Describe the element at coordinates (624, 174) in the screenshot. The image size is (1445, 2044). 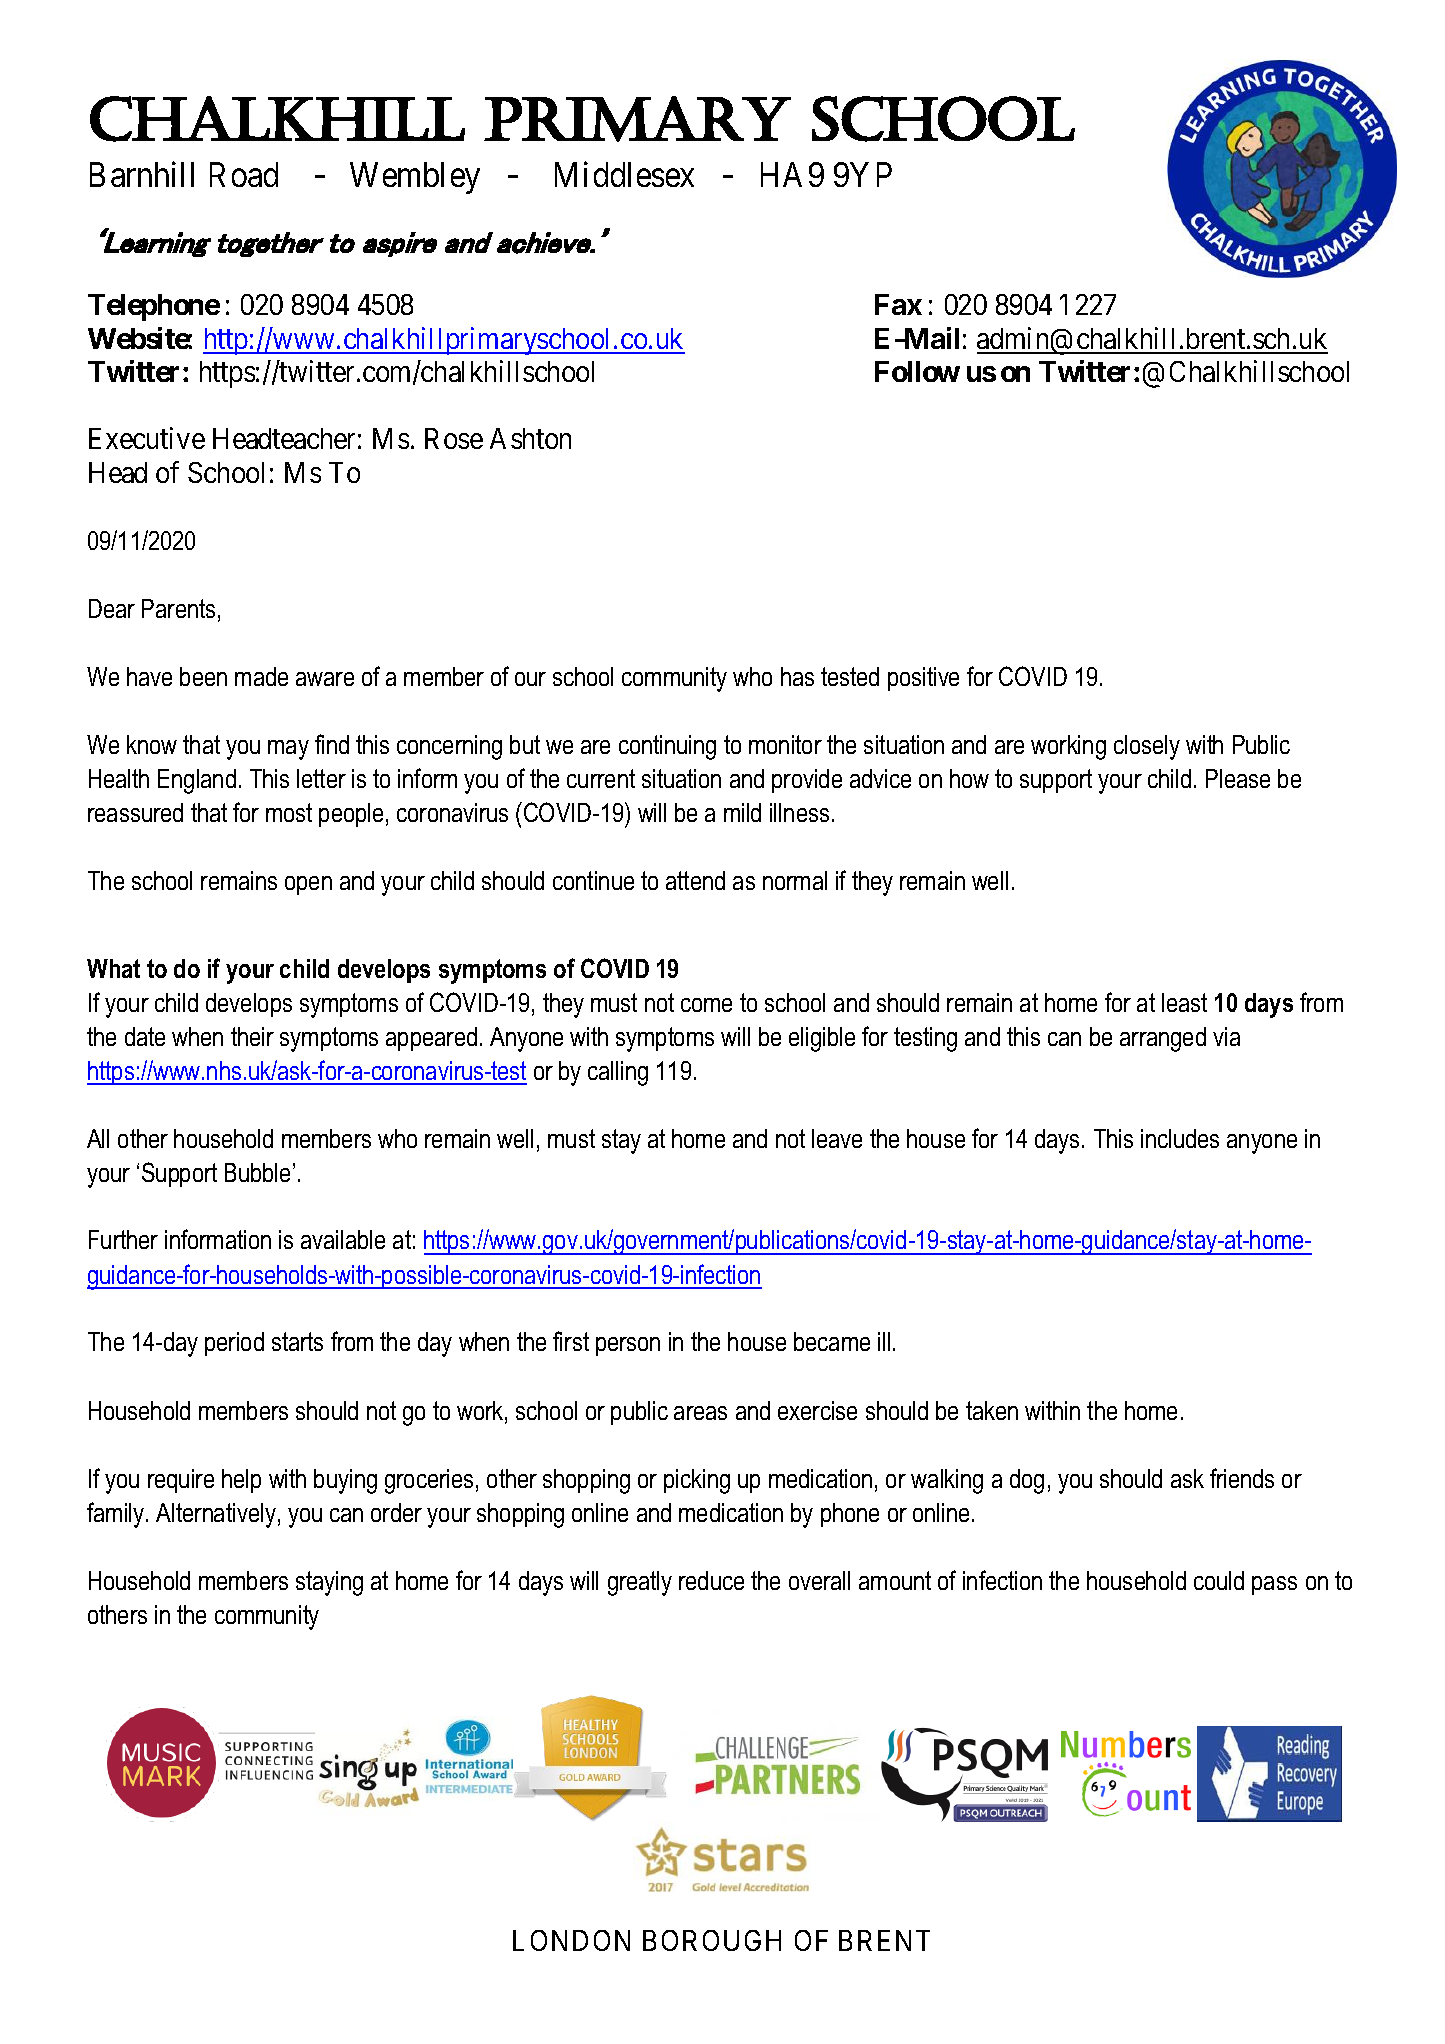
I see `Middlesex` at that location.
